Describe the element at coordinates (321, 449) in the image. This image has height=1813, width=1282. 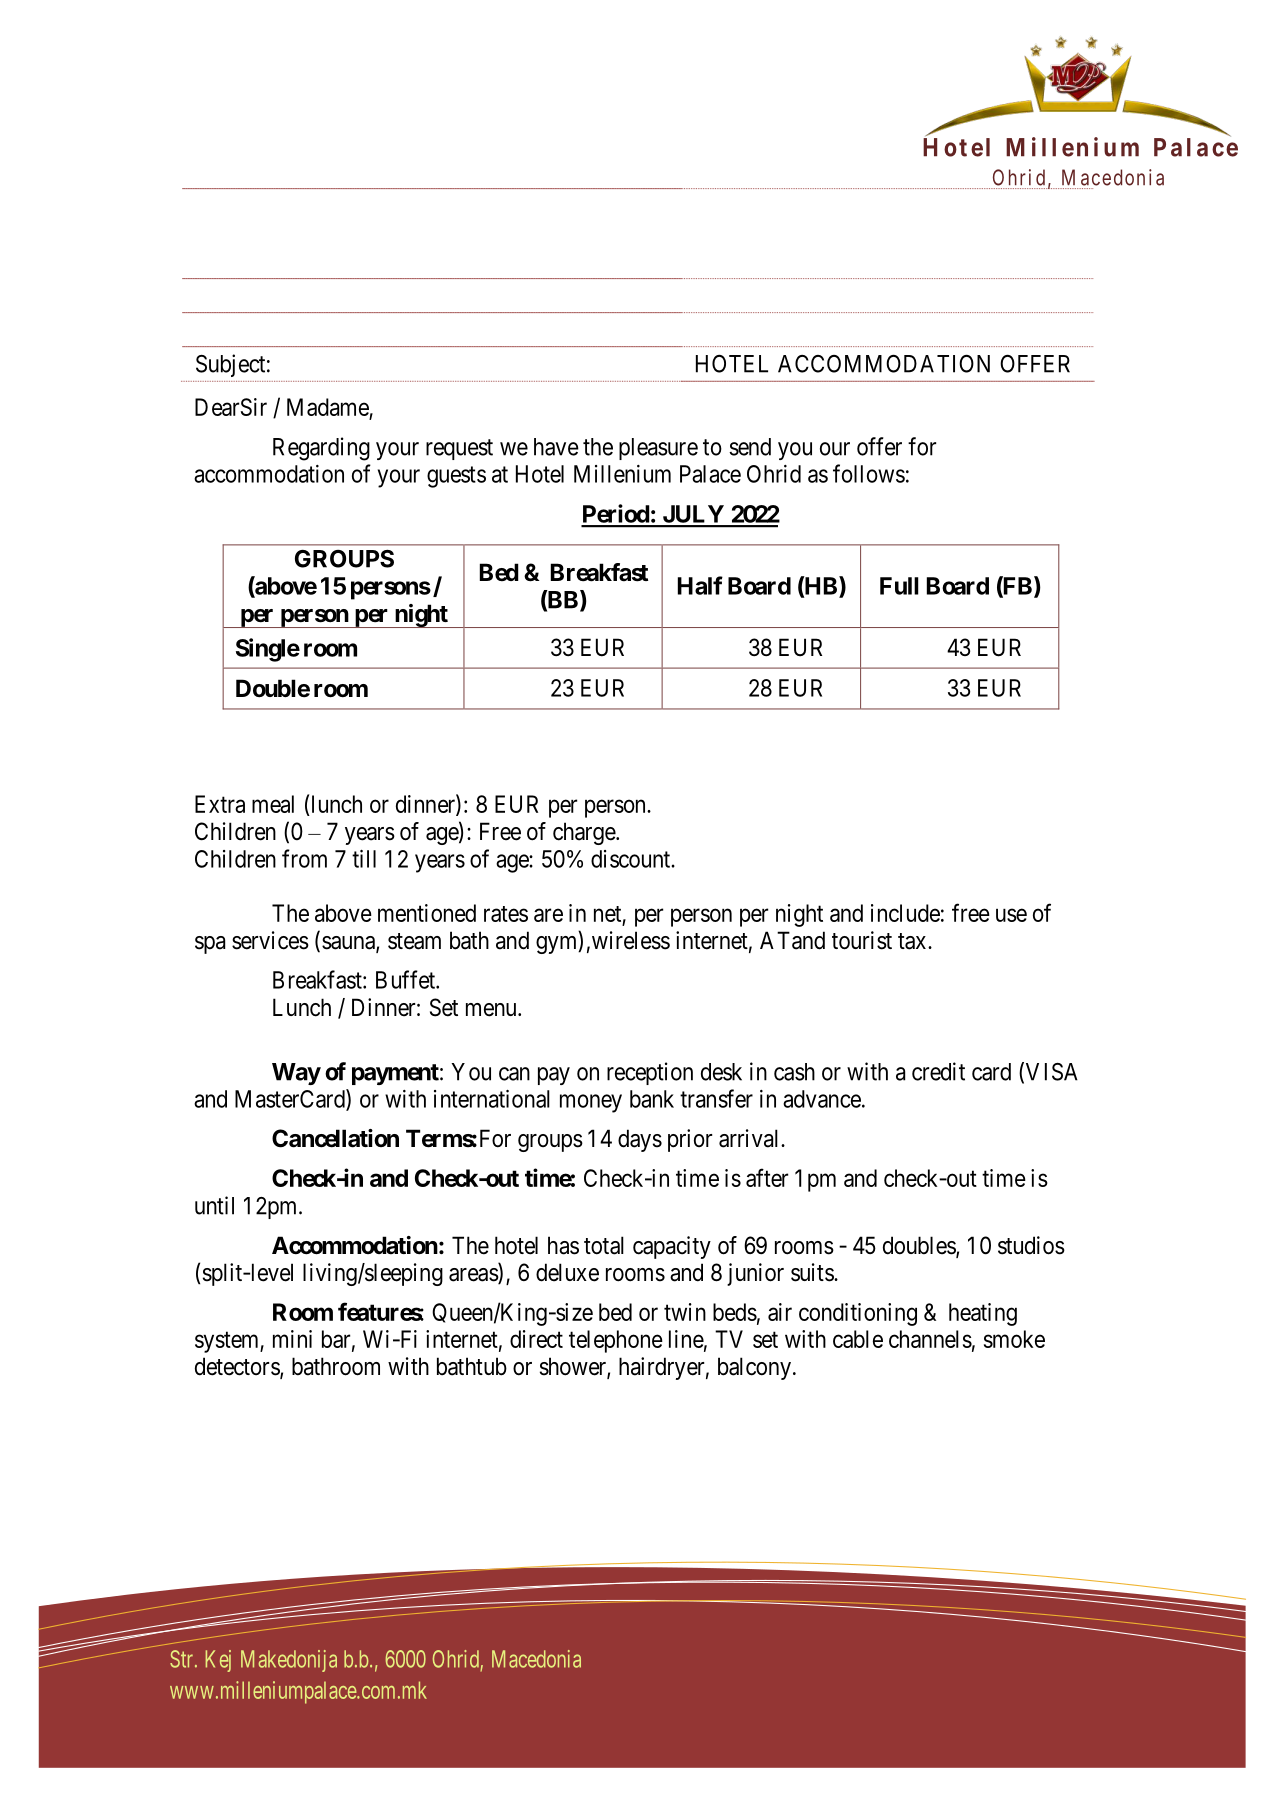
I see `Regarding` at that location.
